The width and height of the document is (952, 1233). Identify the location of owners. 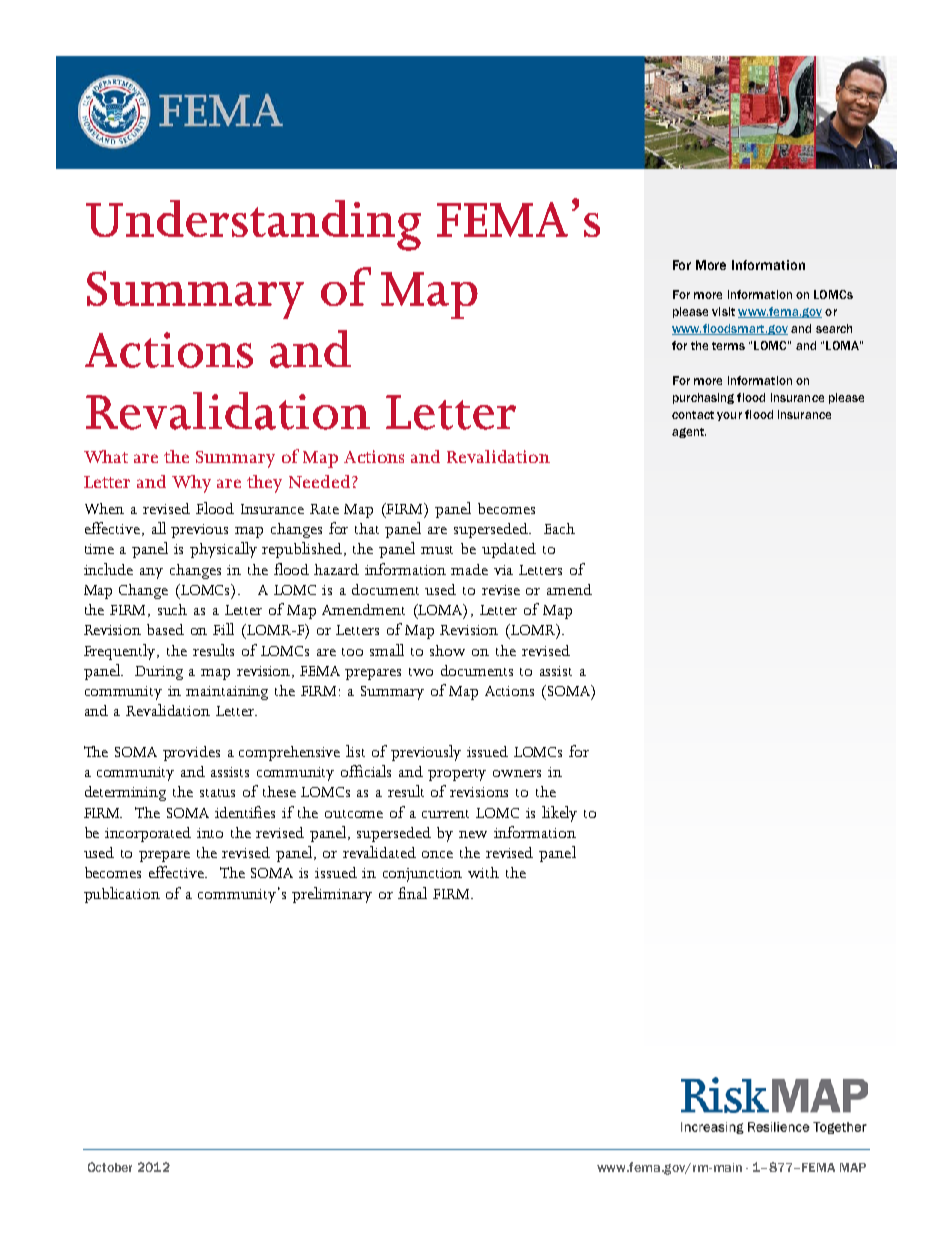
(517, 773).
